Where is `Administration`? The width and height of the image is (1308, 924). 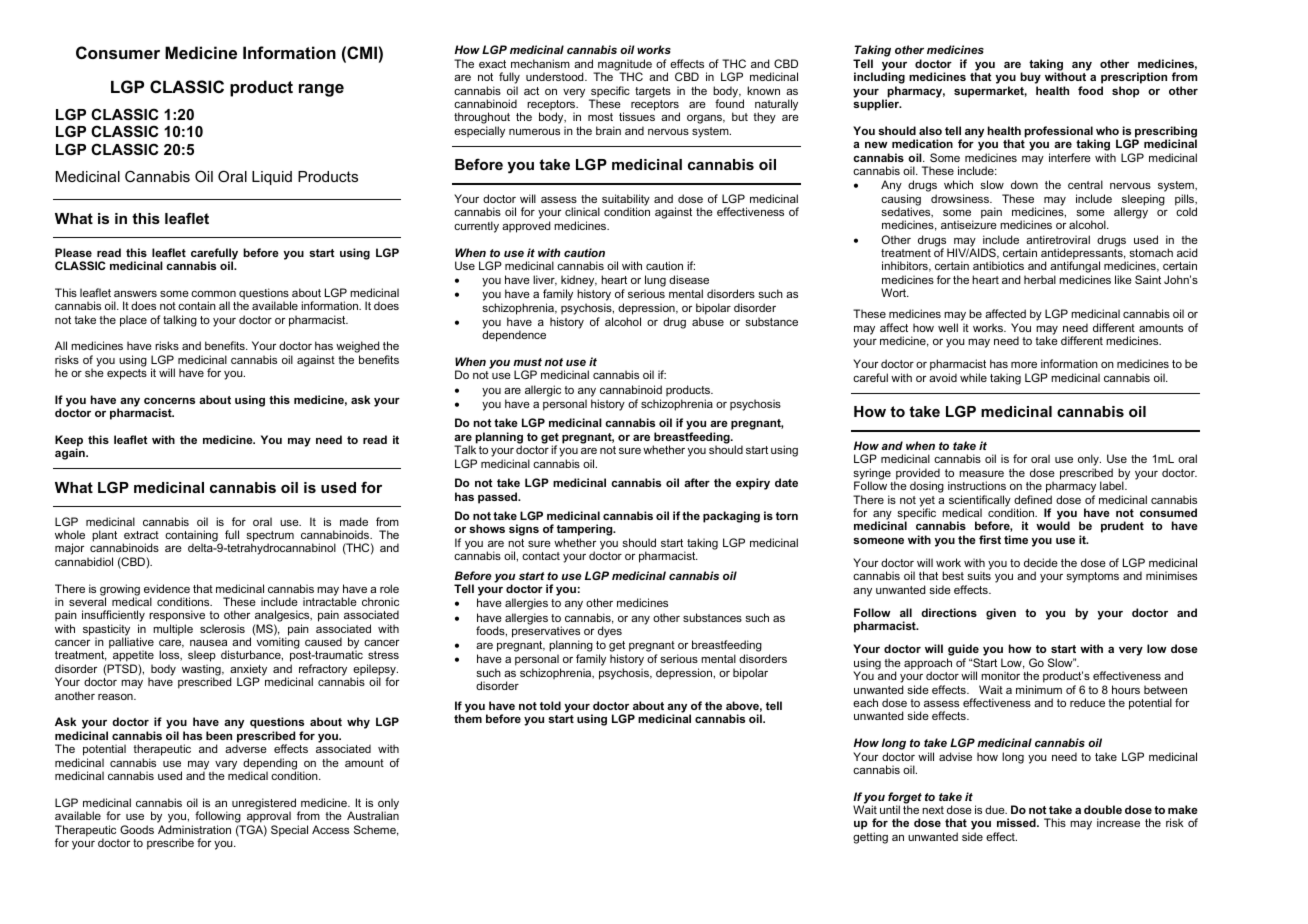 Administration is located at coordinates (194, 829).
